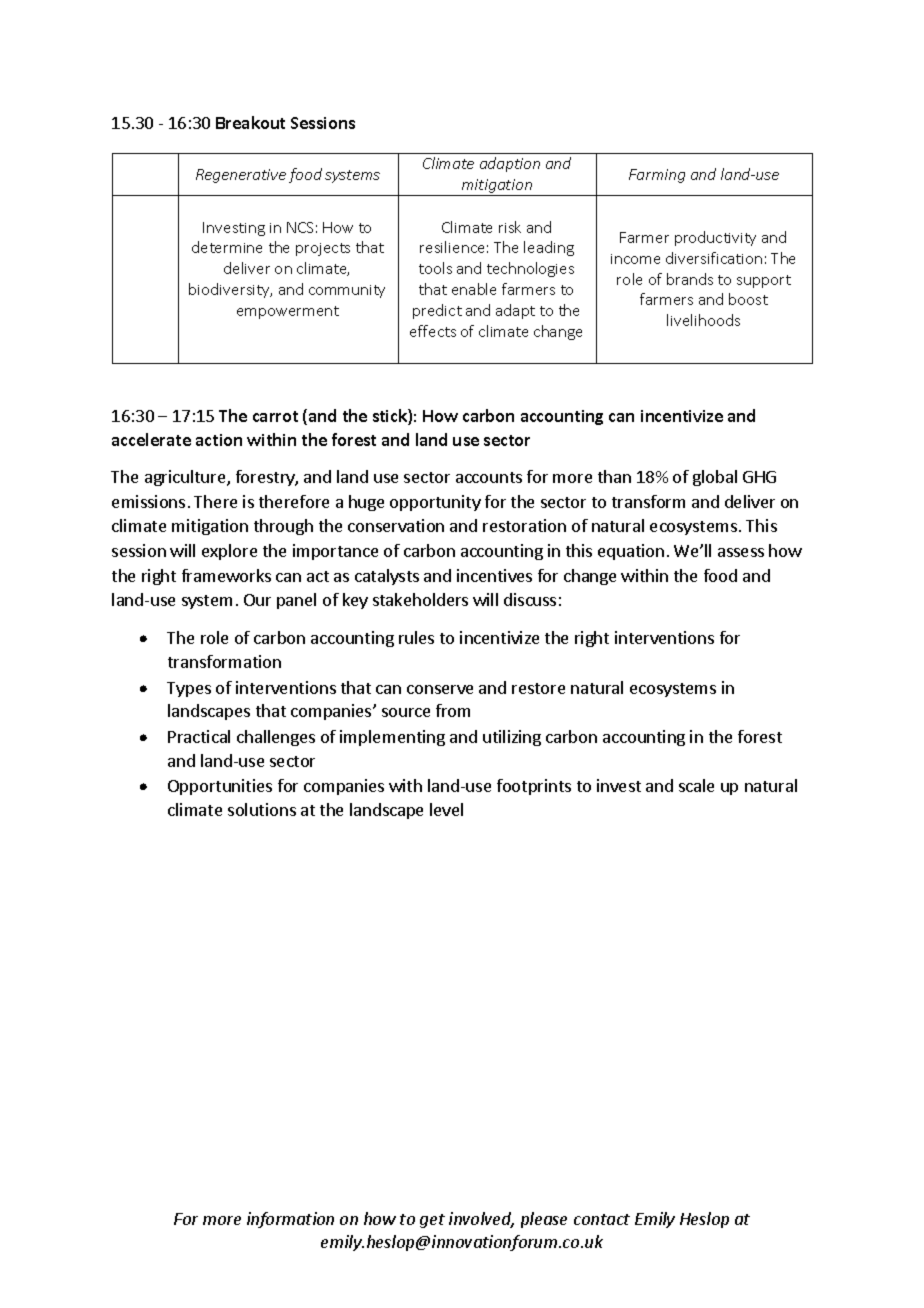  I want to click on solutions, so click(262, 809).
